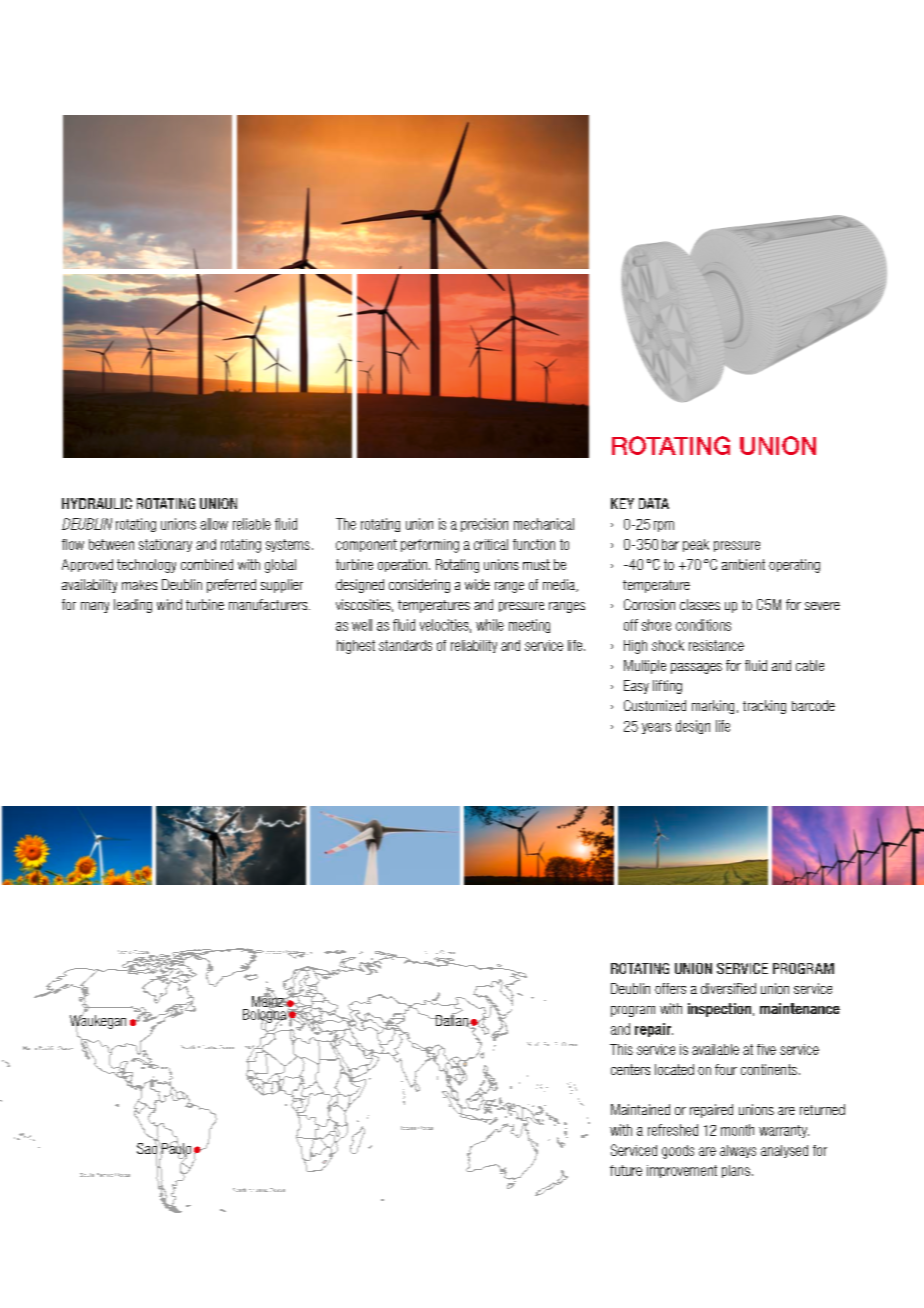  What do you see at coordinates (484, 525) in the document?
I see `precision` at bounding box center [484, 525].
